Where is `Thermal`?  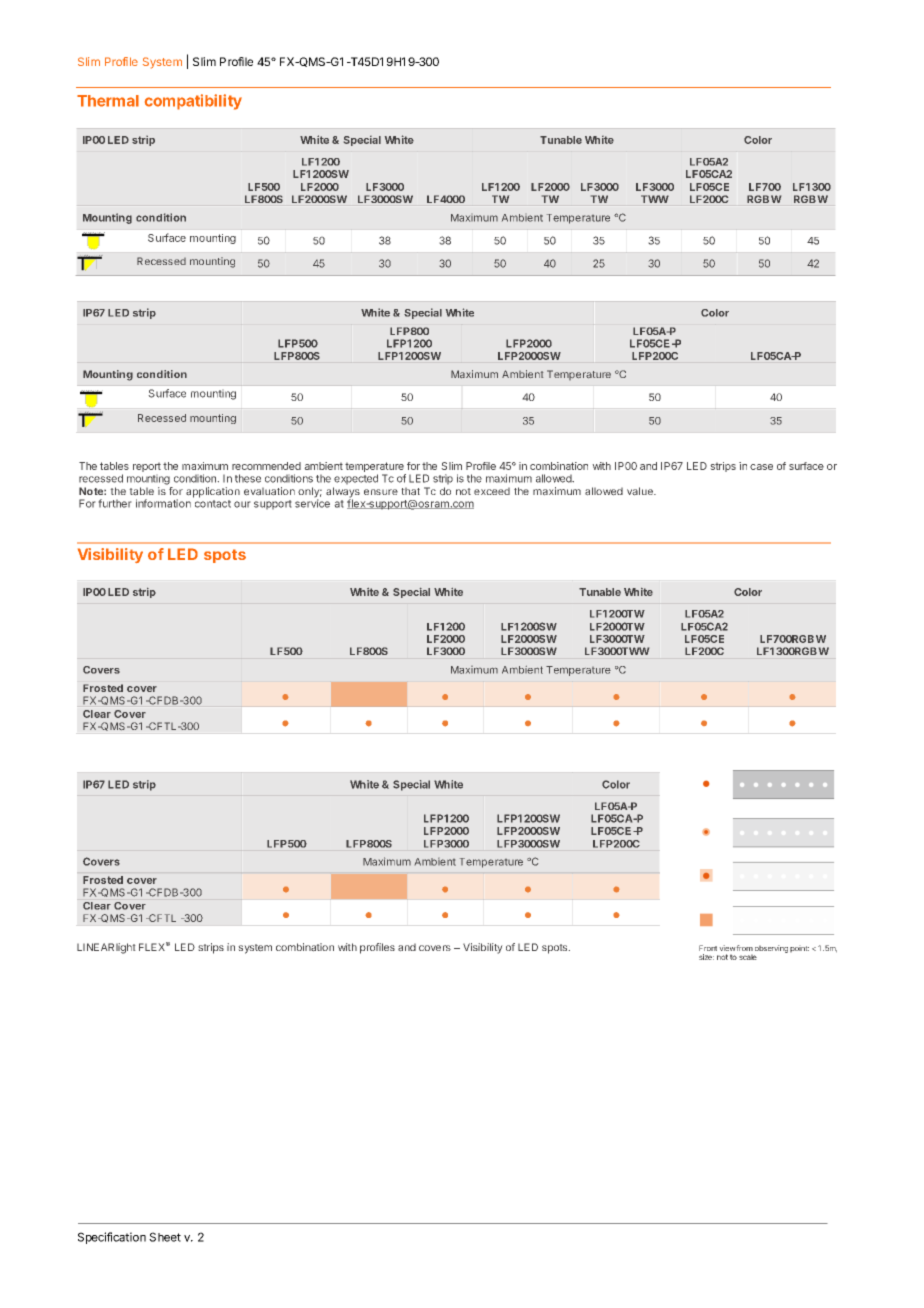
Thermal is located at coordinates (108, 101).
